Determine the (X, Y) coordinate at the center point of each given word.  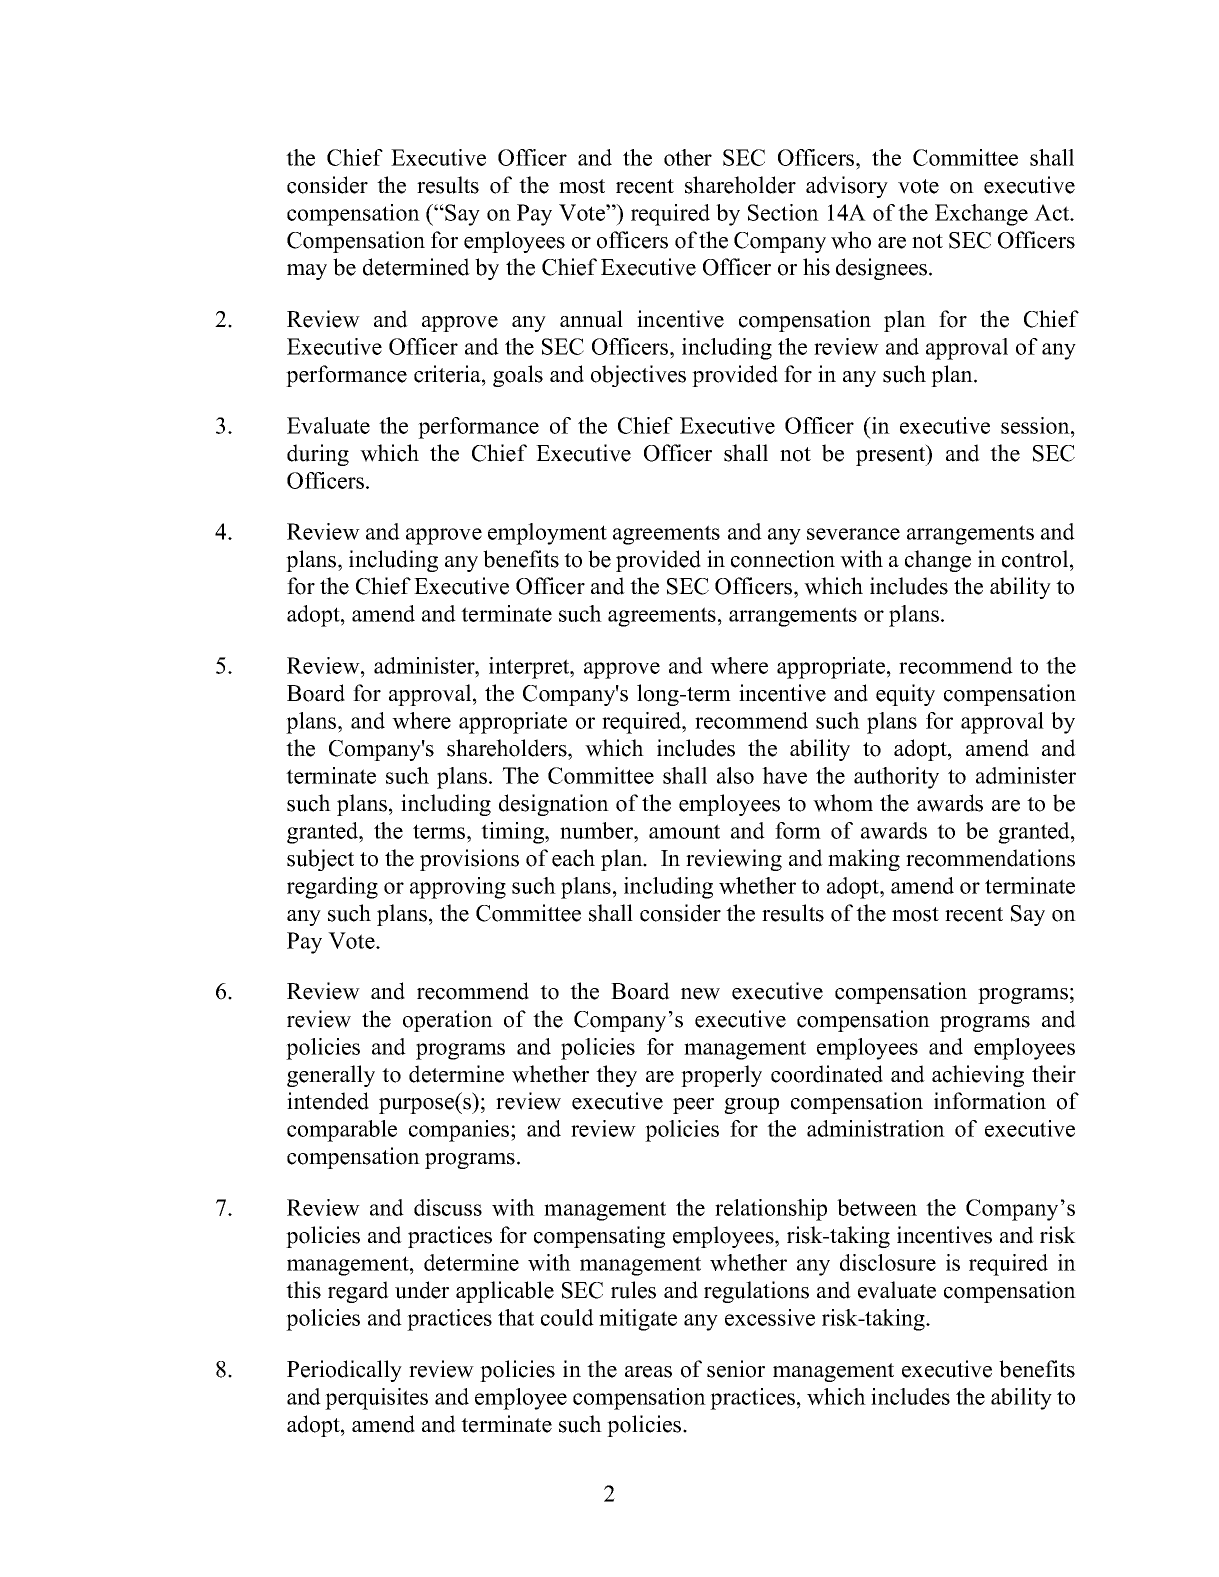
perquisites (376, 1399)
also (735, 775)
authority (896, 778)
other (688, 157)
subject (320, 860)
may (307, 272)
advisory (847, 187)
